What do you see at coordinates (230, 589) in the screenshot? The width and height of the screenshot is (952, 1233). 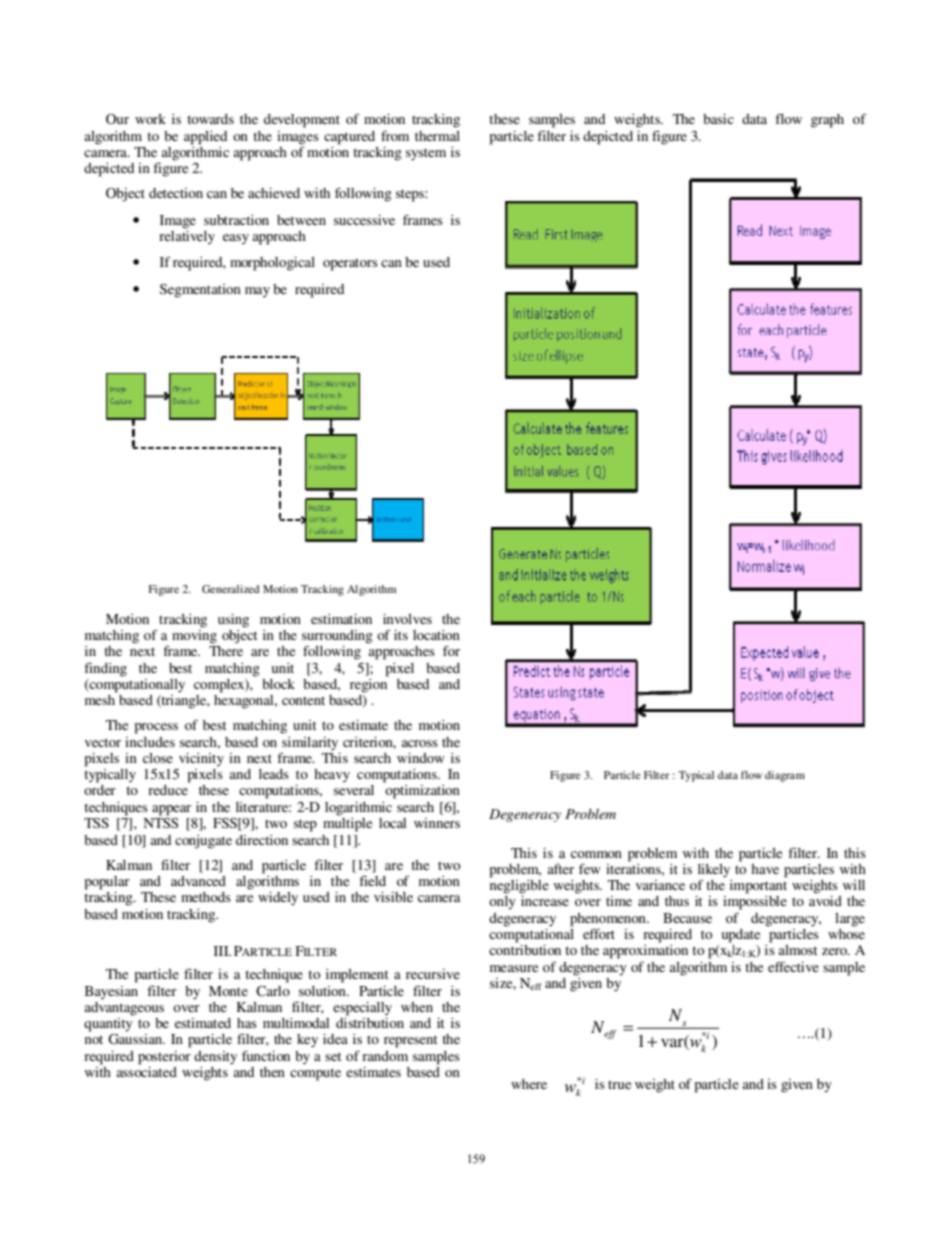 I see `Generalized` at bounding box center [230, 589].
